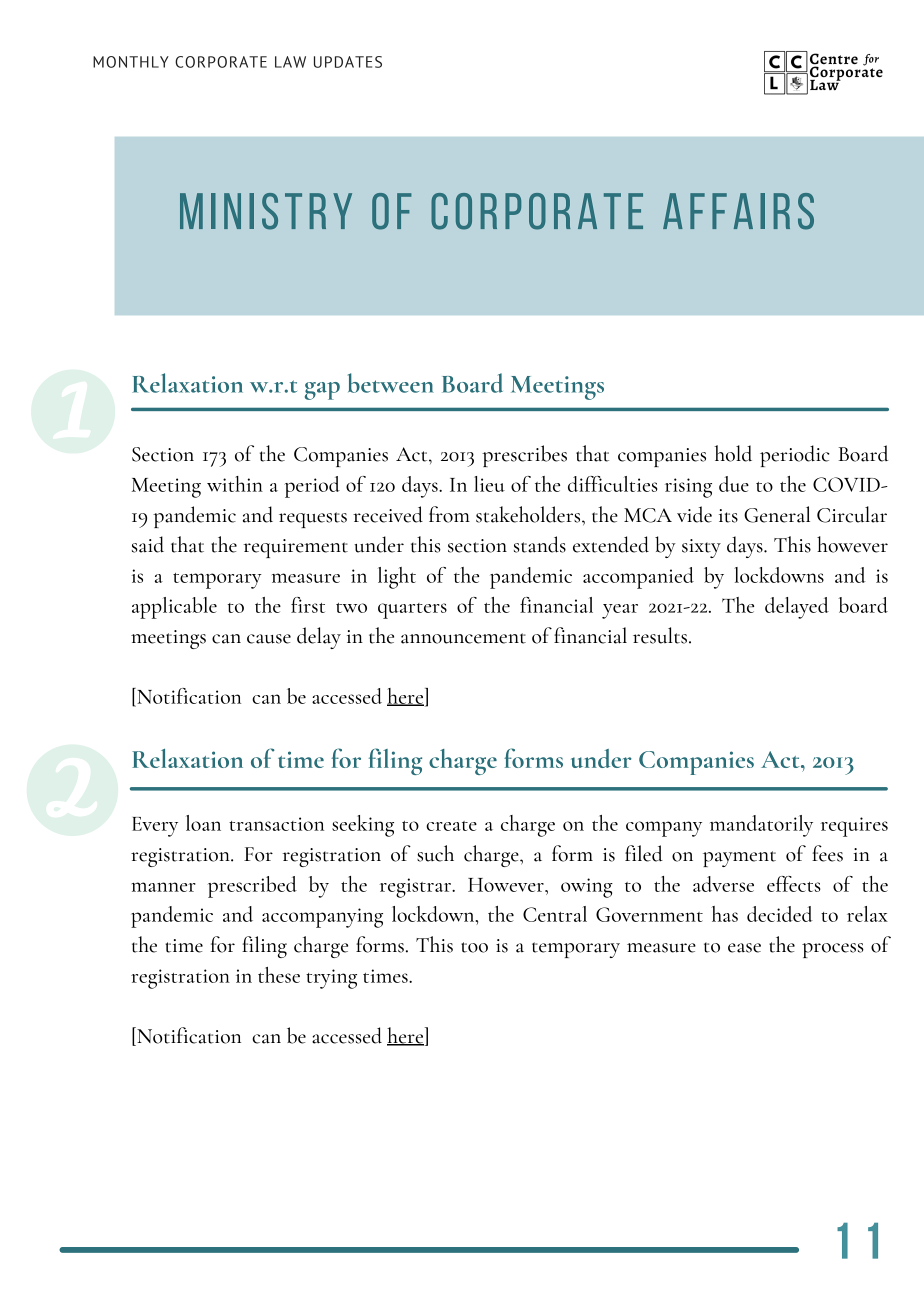 The width and height of the screenshot is (924, 1308). Describe the element at coordinates (290, 62) in the screenshot. I see `LAW` at that location.
